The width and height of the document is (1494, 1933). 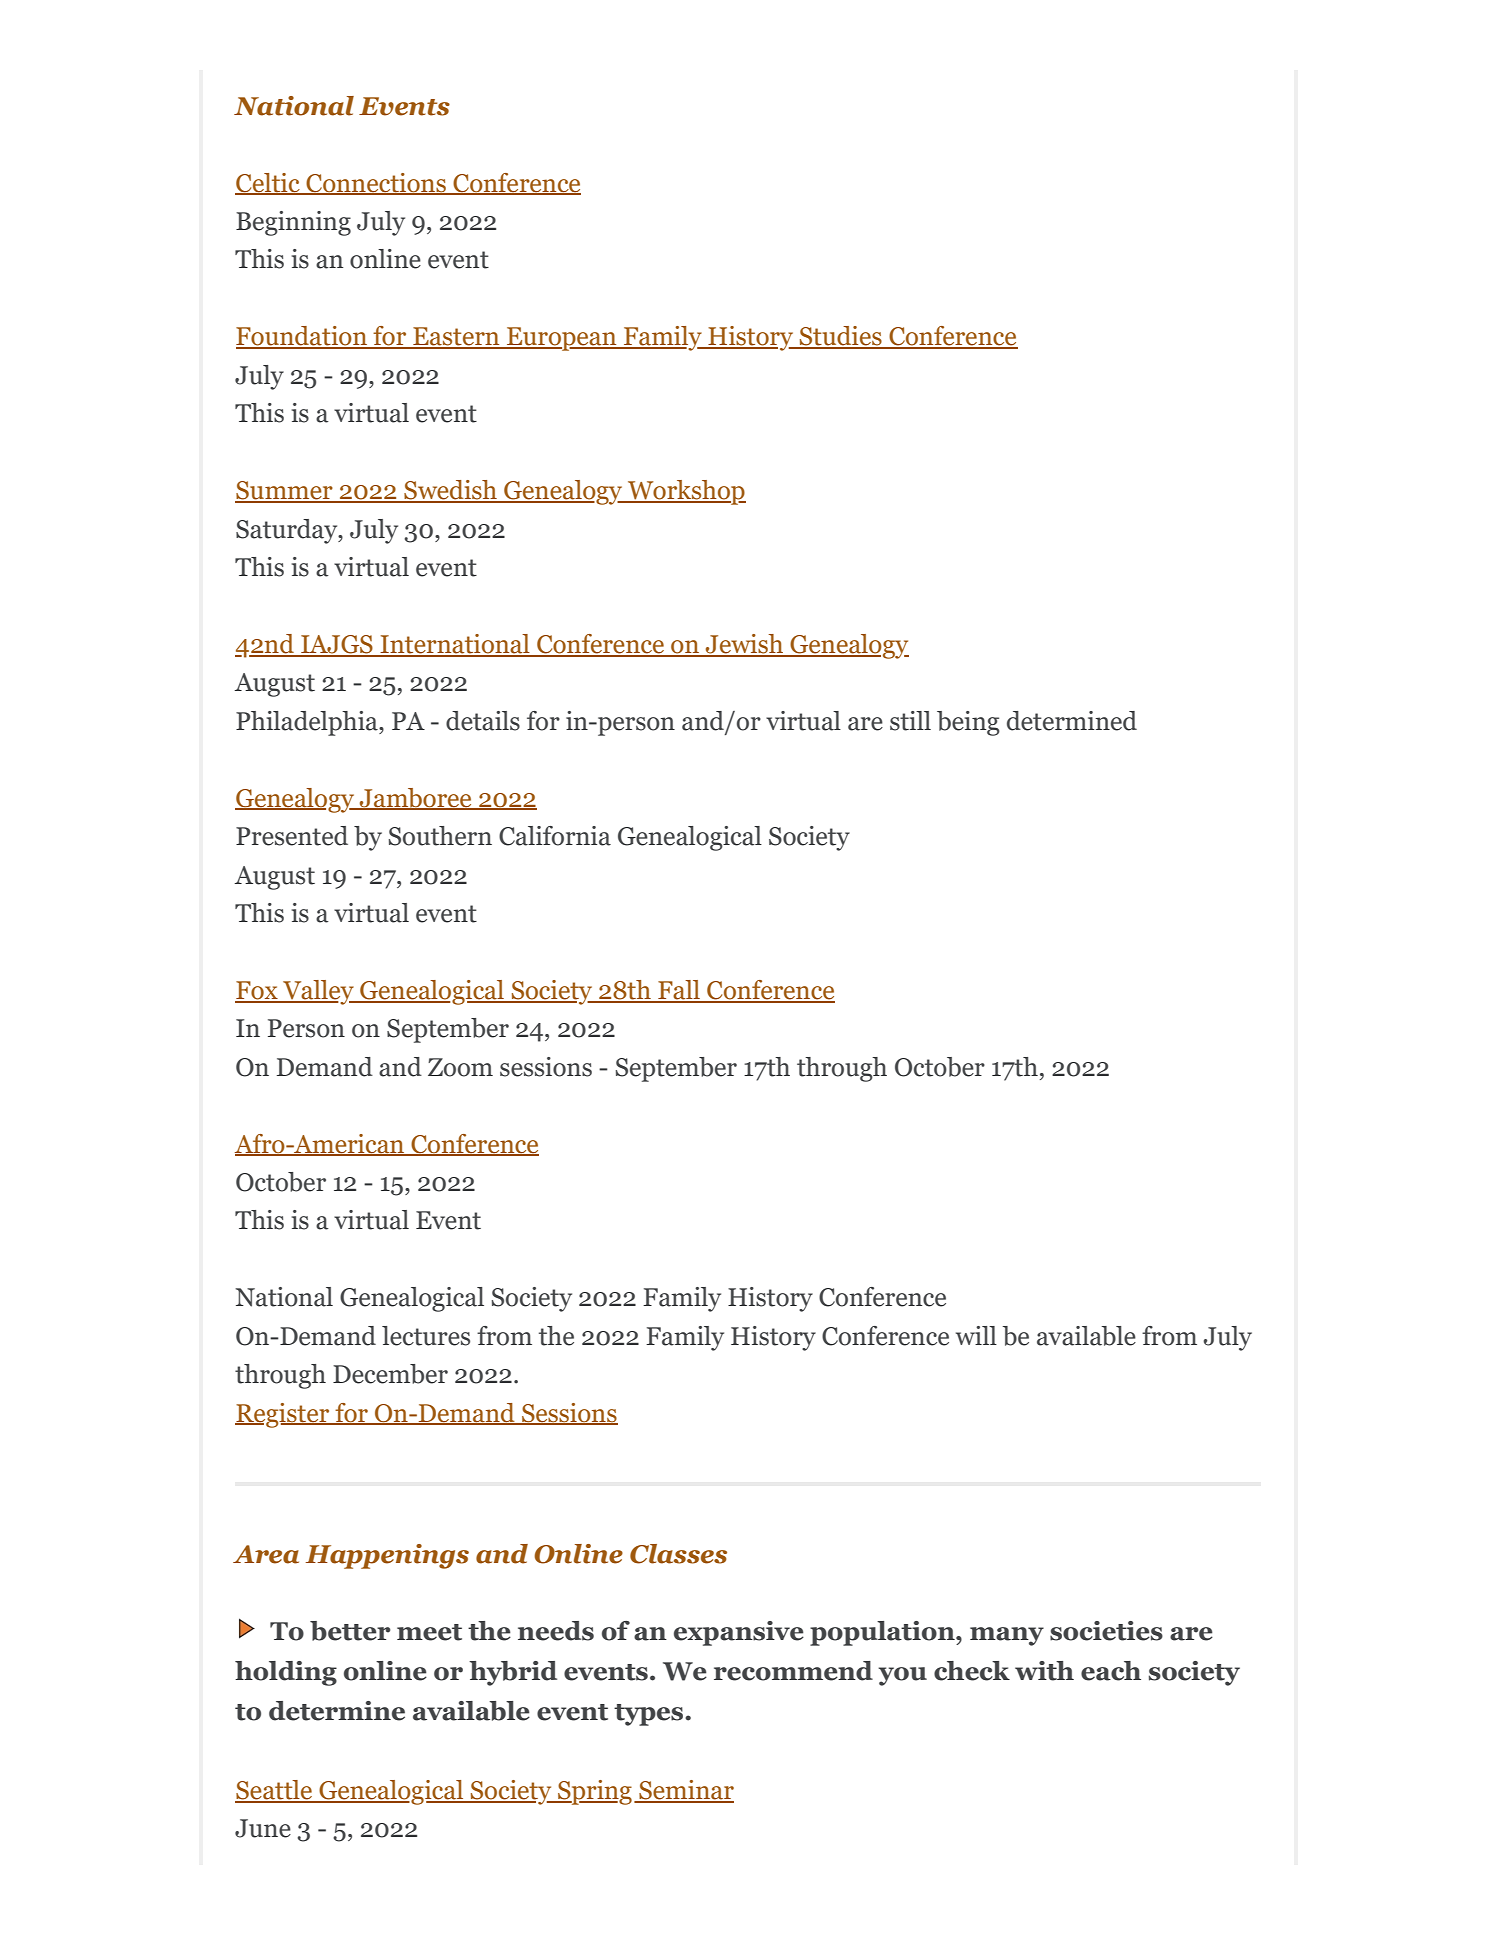 What do you see at coordinates (685, 1791) in the document?
I see `Seminar` at bounding box center [685, 1791].
